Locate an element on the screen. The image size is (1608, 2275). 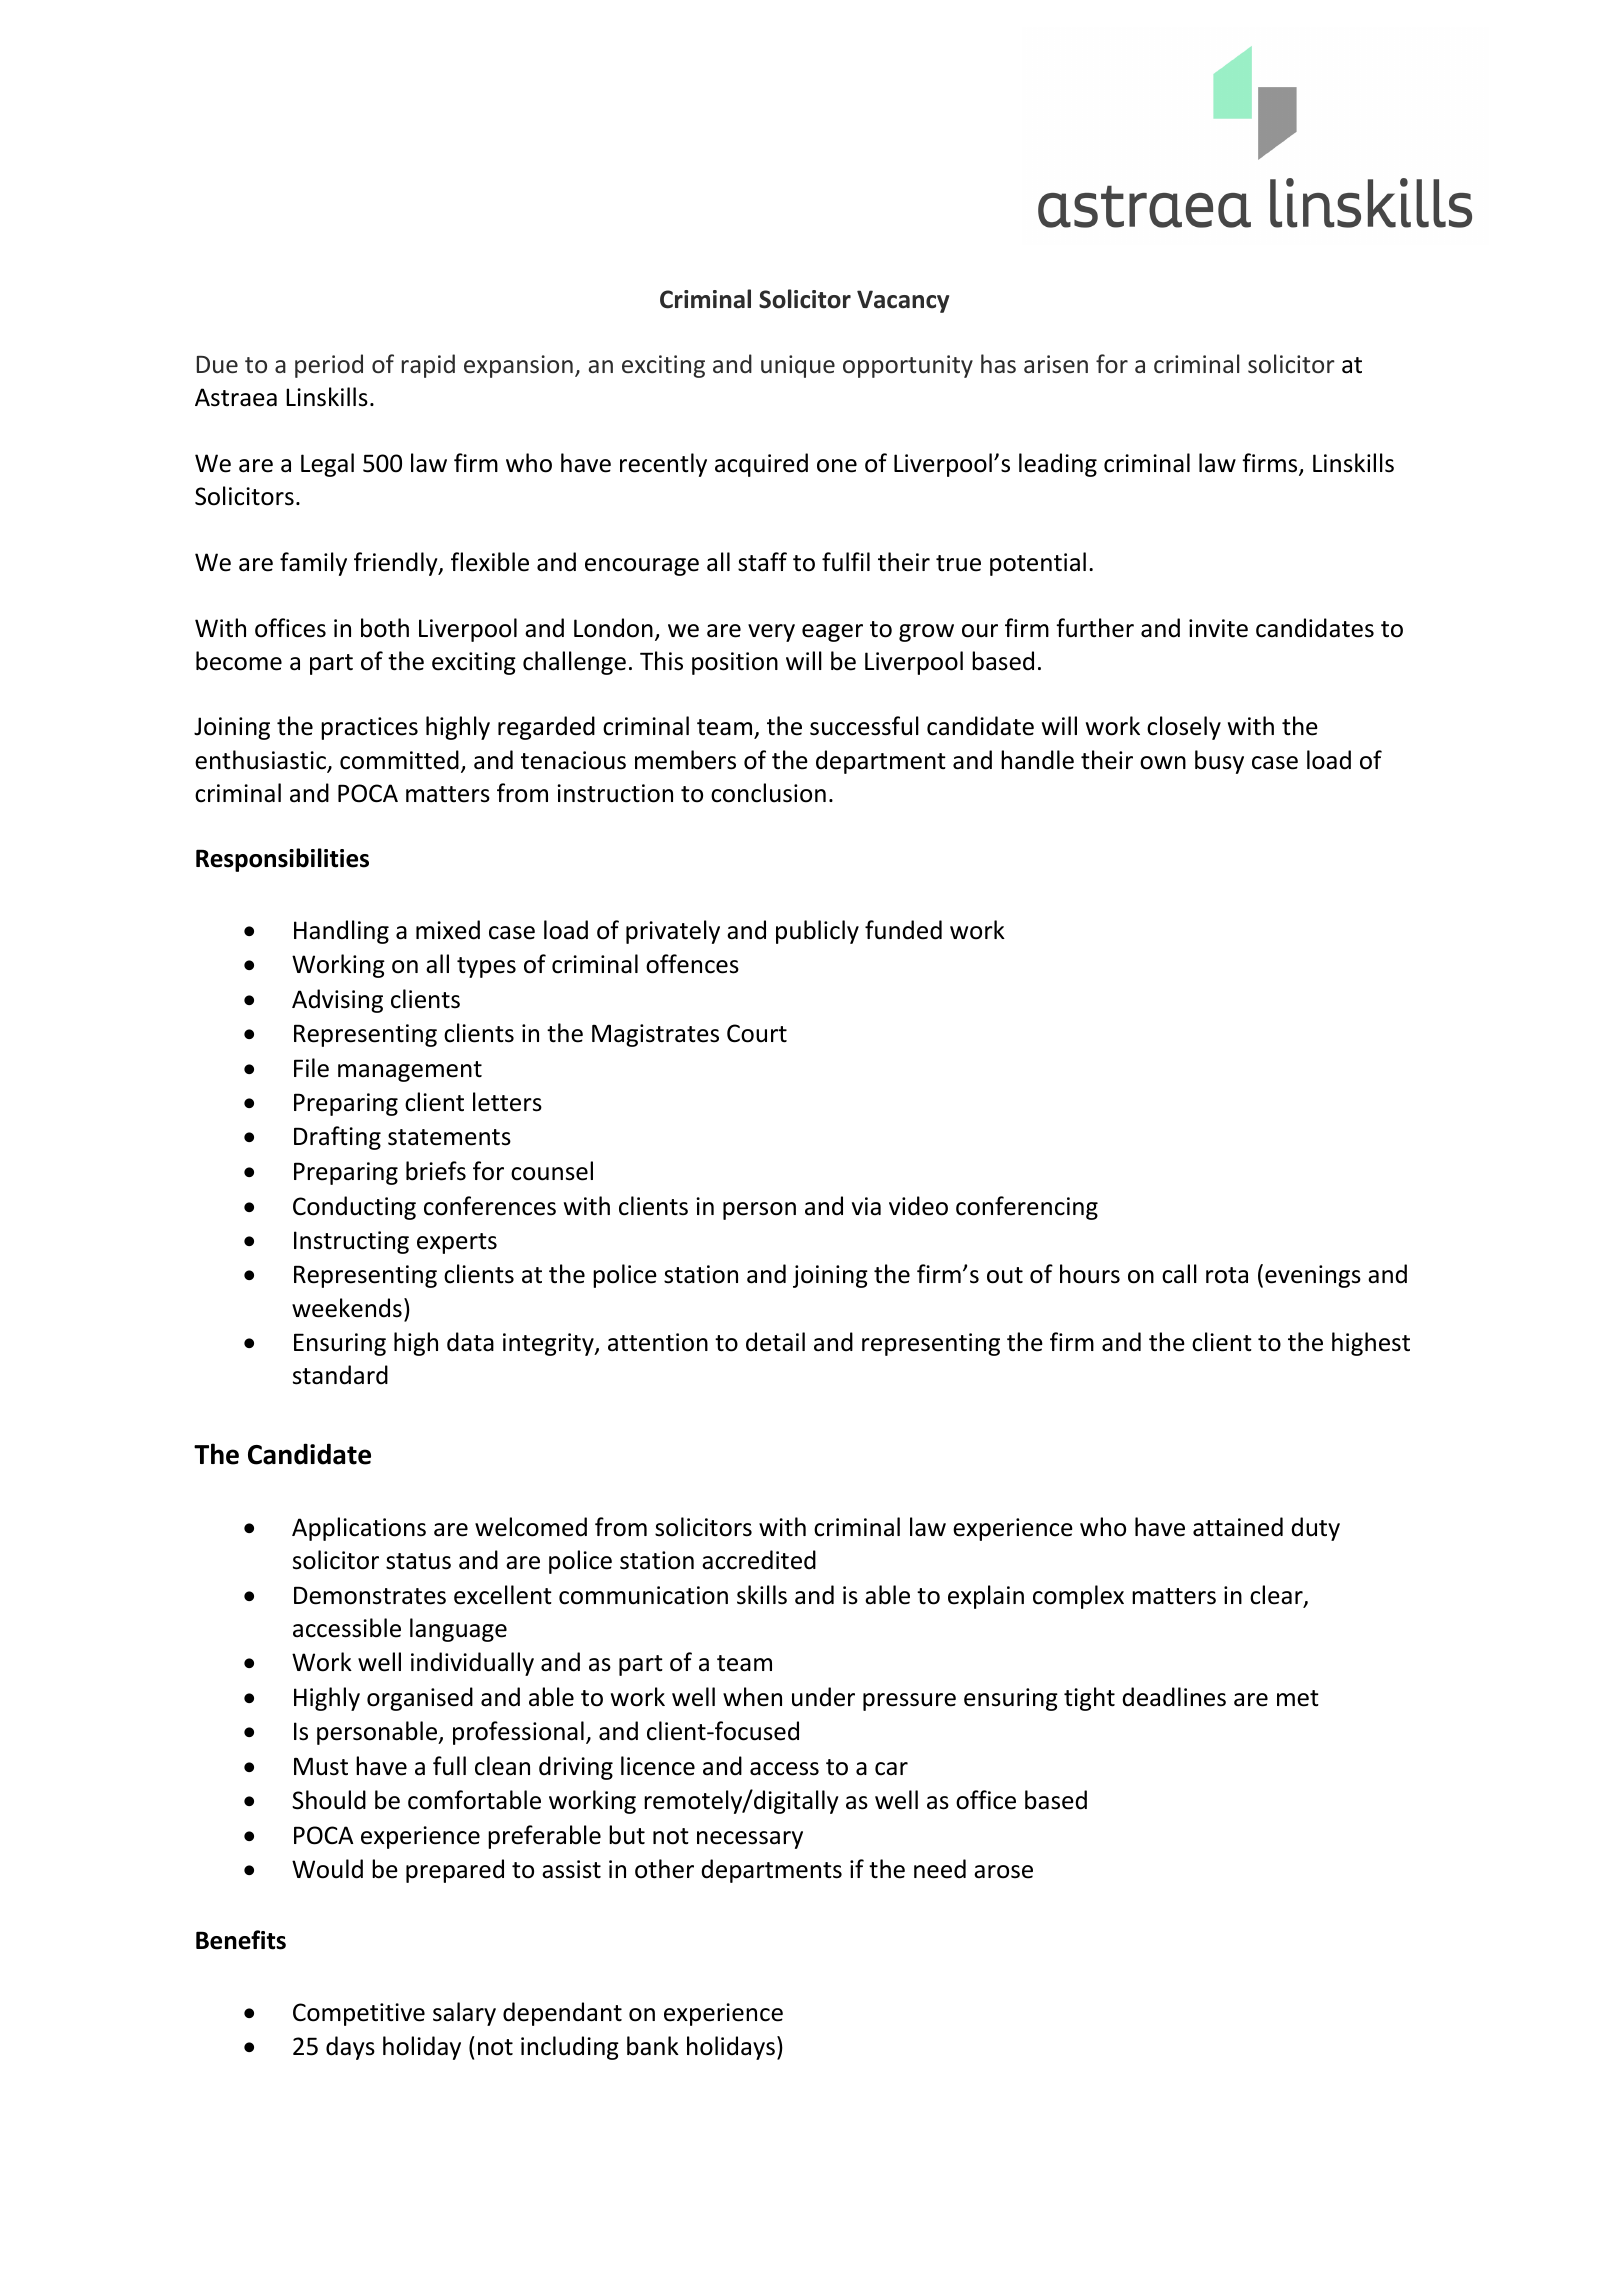
publicly is located at coordinates (817, 932).
